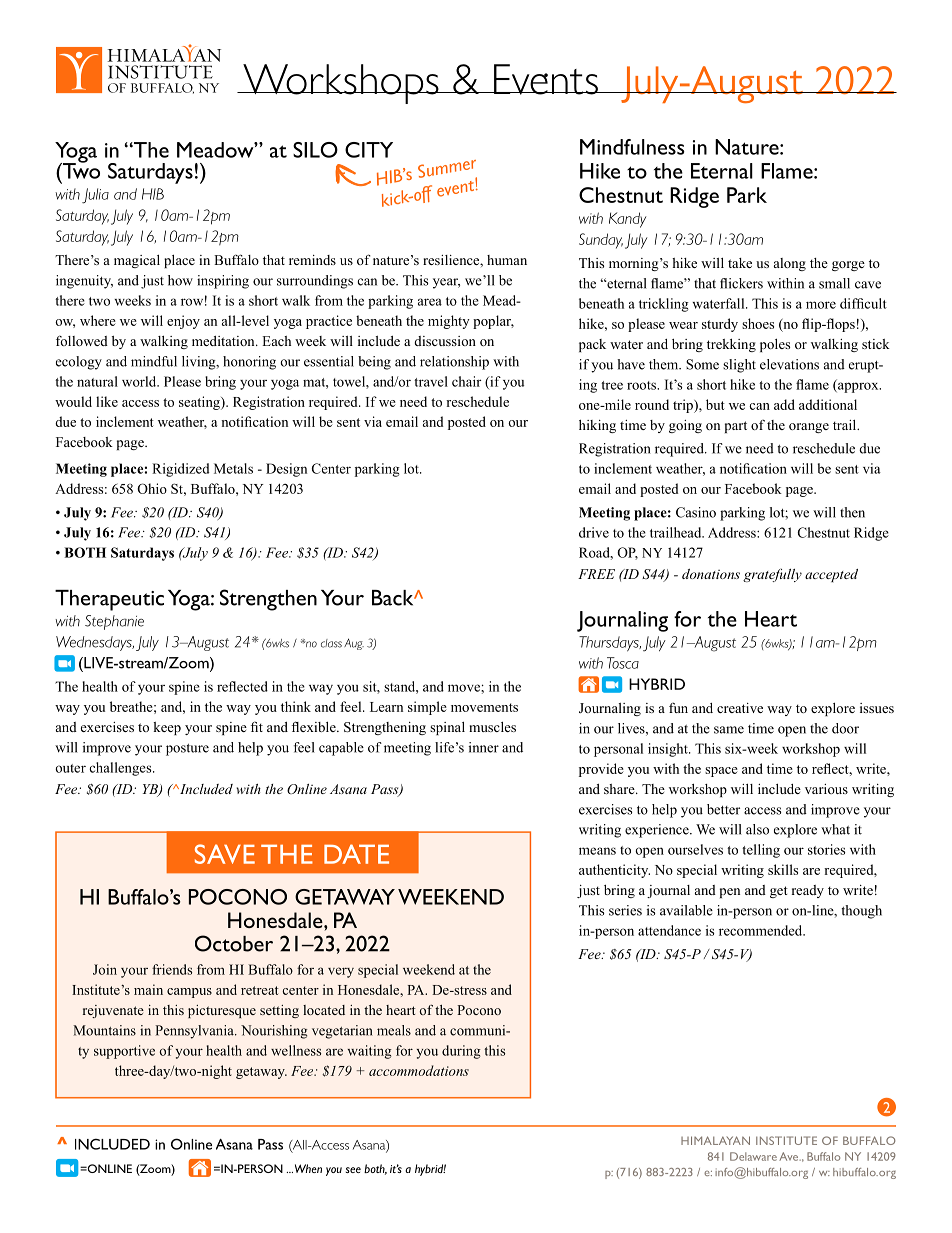 The image size is (952, 1233). Describe the element at coordinates (419, 1070) in the page. I see `accommodations` at that location.
